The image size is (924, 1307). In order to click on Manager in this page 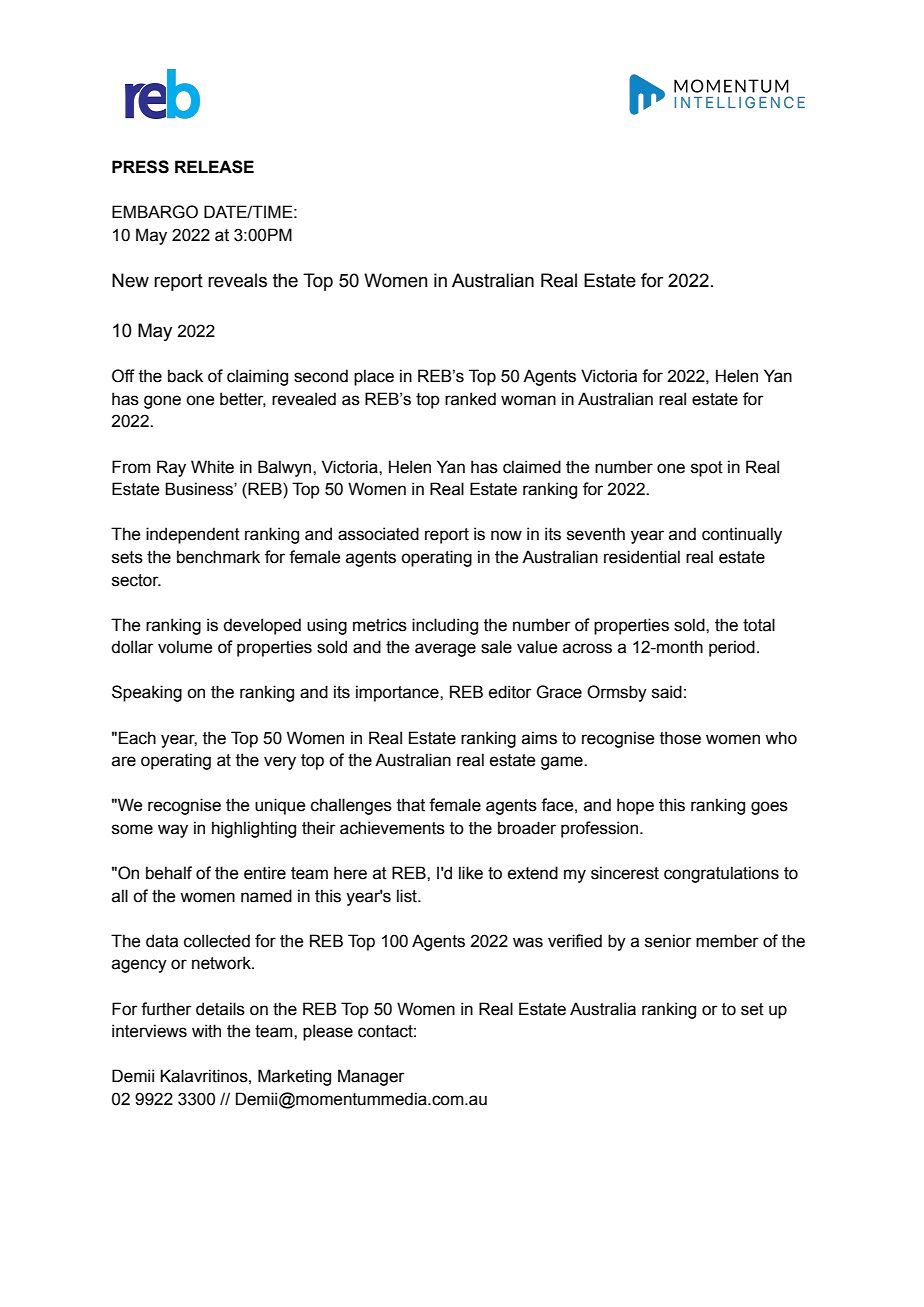, I will do `click(371, 1077)`.
